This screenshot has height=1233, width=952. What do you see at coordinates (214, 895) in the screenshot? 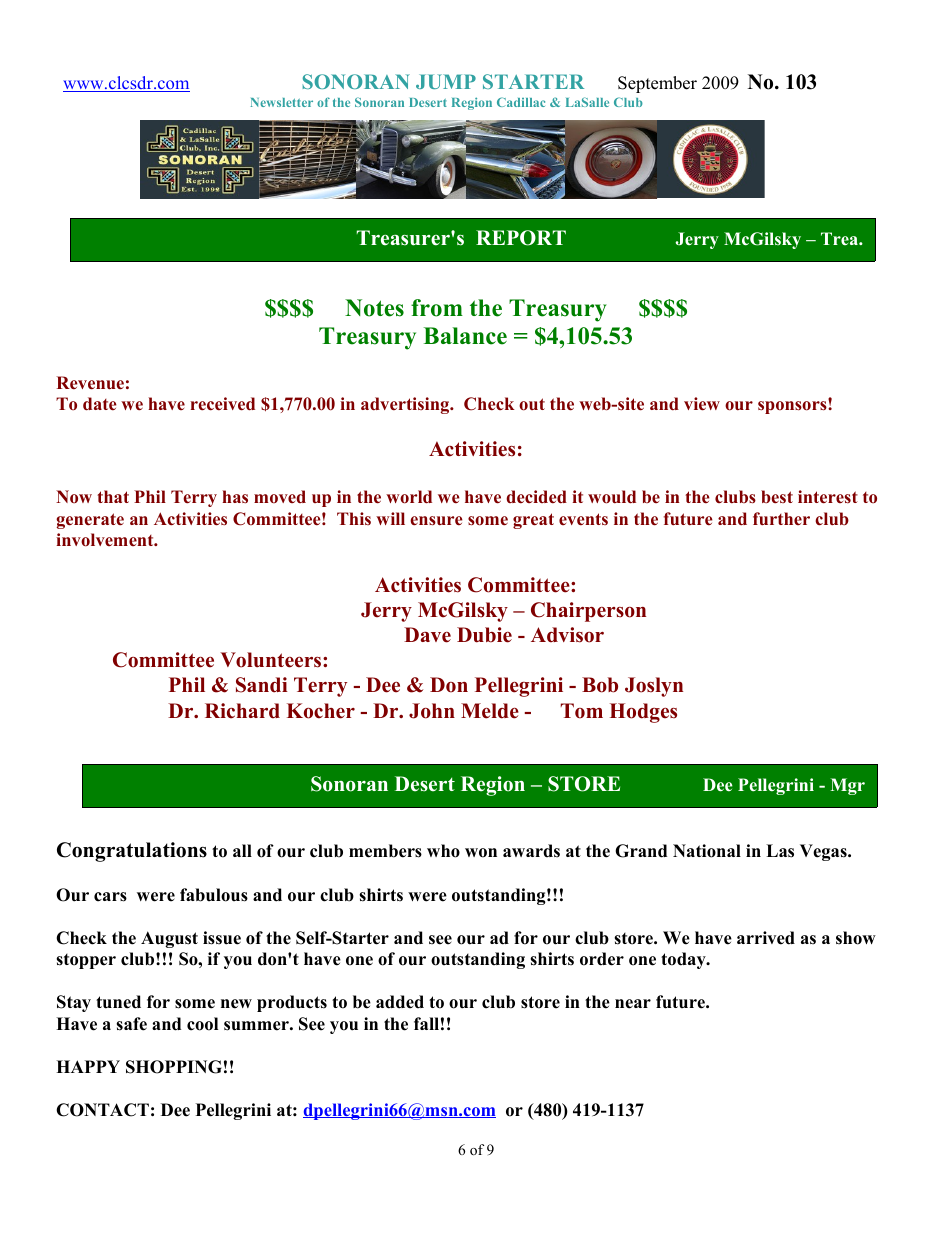
I see `fabulous` at bounding box center [214, 895].
